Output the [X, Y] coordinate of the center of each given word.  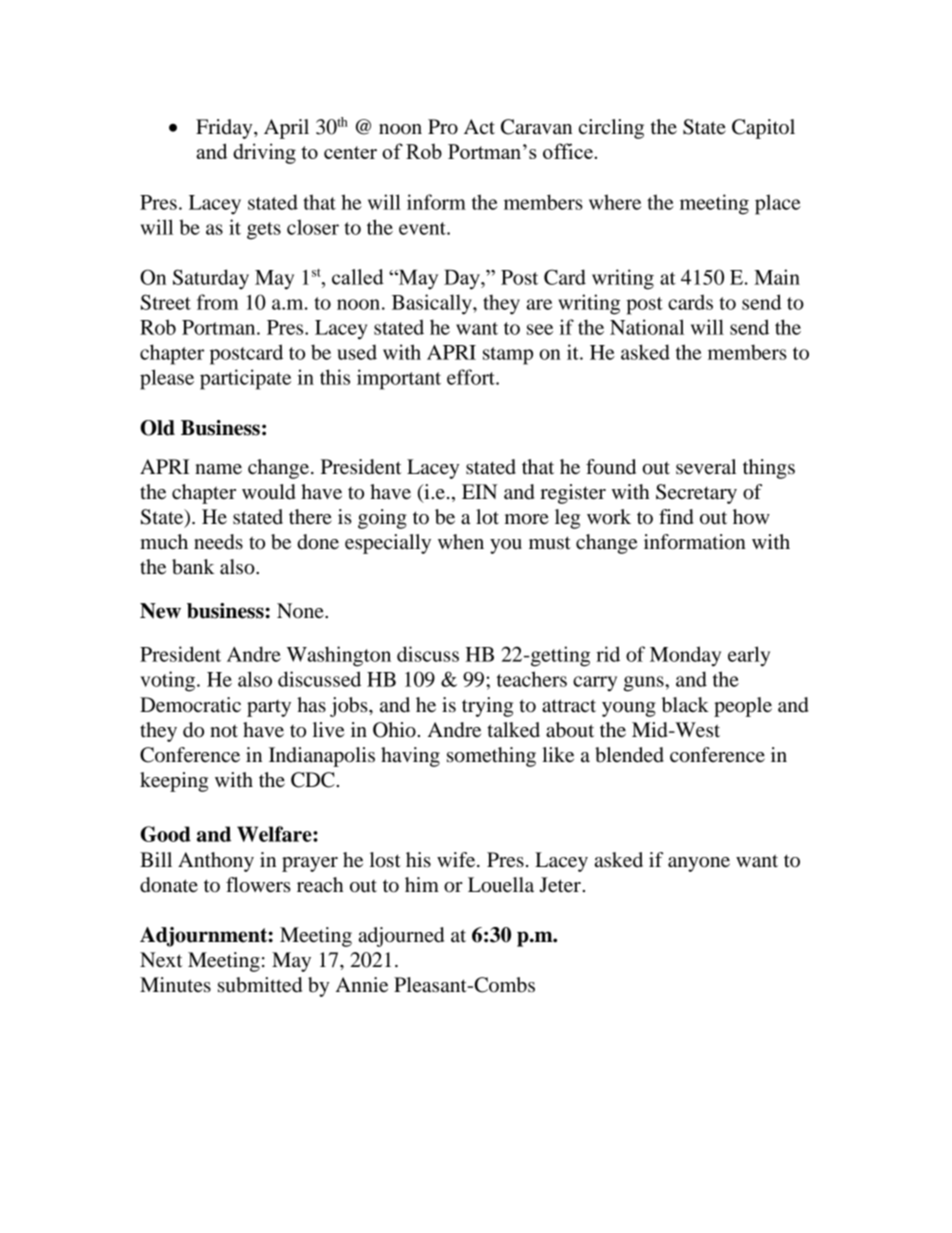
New [160, 611]
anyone [699, 864]
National [647, 327]
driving [264, 153]
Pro [443, 127]
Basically [433, 304]
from [218, 302]
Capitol [763, 129]
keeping [174, 782]
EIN [480, 491]
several [706, 467]
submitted [260, 985]
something [491, 757]
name [218, 469]
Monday [685, 656]
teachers [532, 679]
